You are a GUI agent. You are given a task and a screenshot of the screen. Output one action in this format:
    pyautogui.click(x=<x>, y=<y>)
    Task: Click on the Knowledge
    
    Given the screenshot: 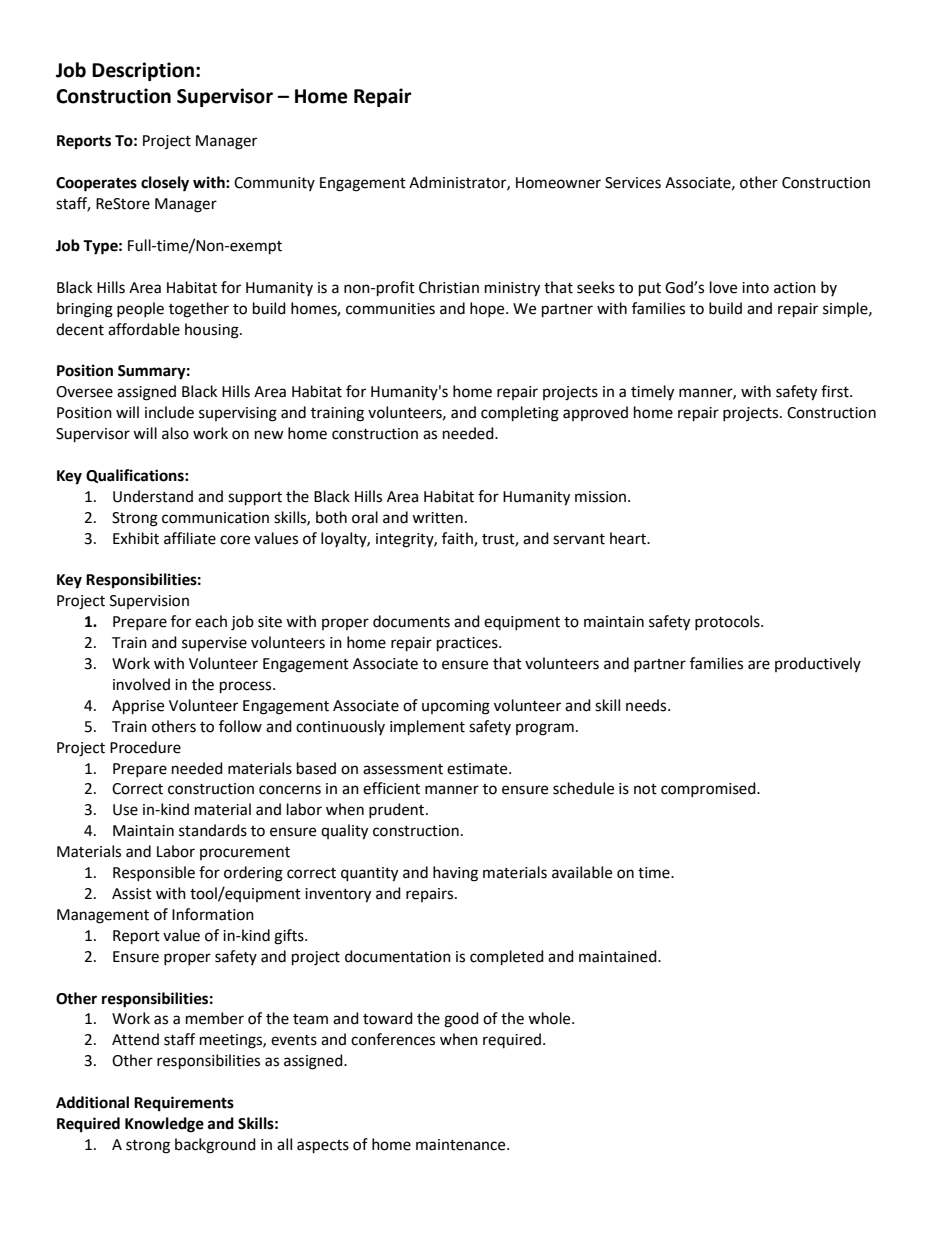 What is the action you would take?
    pyautogui.click(x=164, y=1125)
